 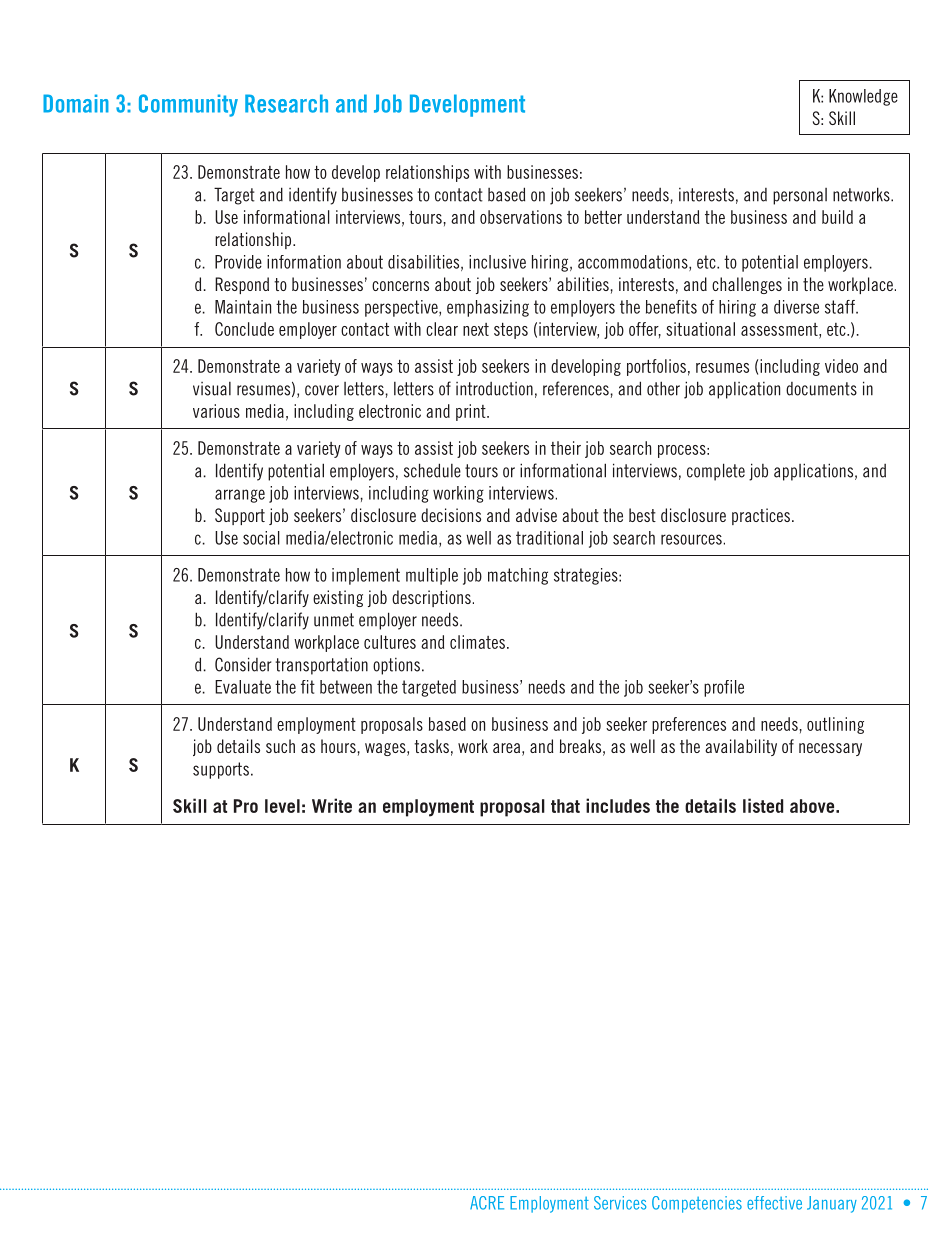 I want to click on observations, so click(x=521, y=217).
